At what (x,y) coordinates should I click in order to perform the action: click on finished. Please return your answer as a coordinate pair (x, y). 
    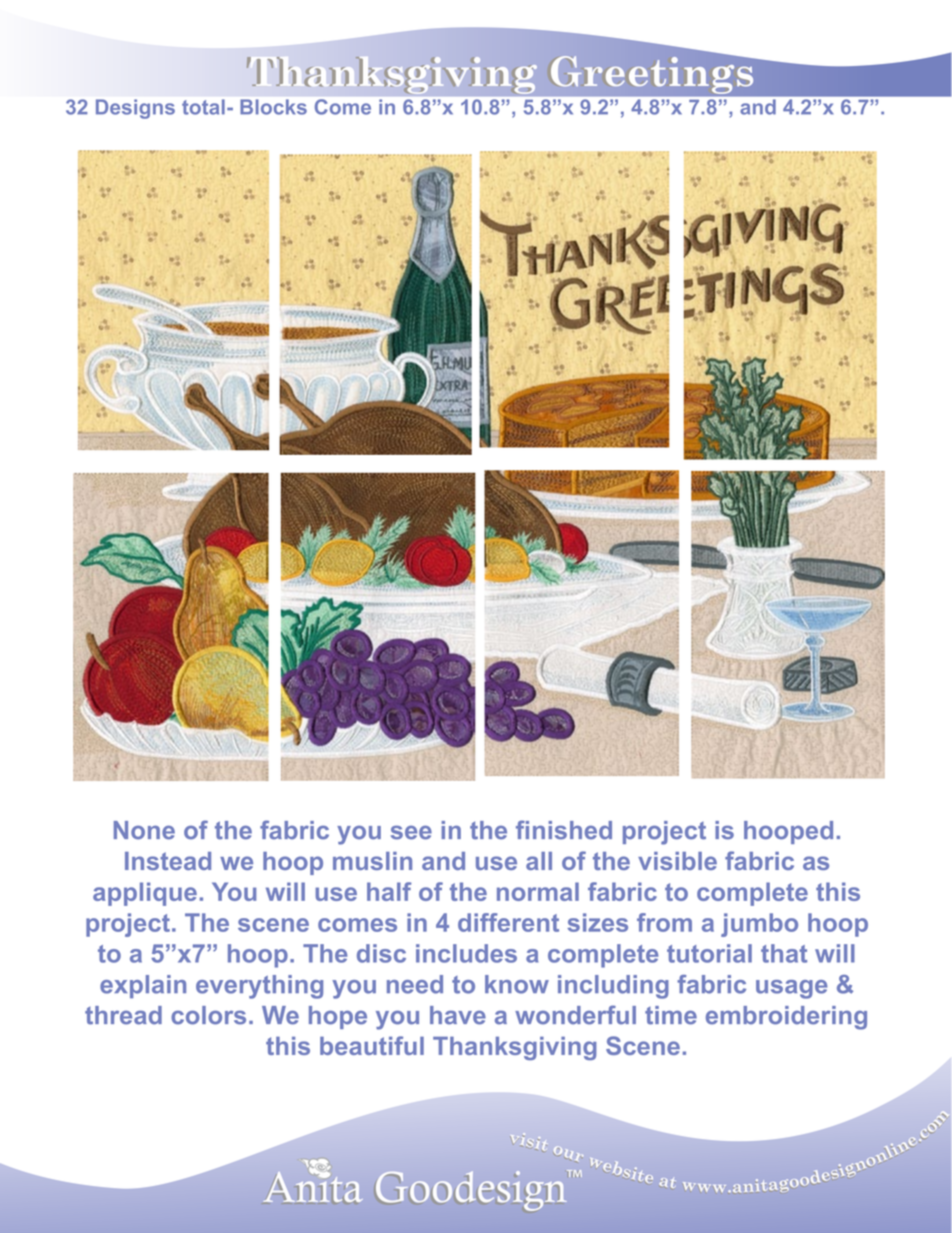
    Looking at the image, I should click on (564, 830).
